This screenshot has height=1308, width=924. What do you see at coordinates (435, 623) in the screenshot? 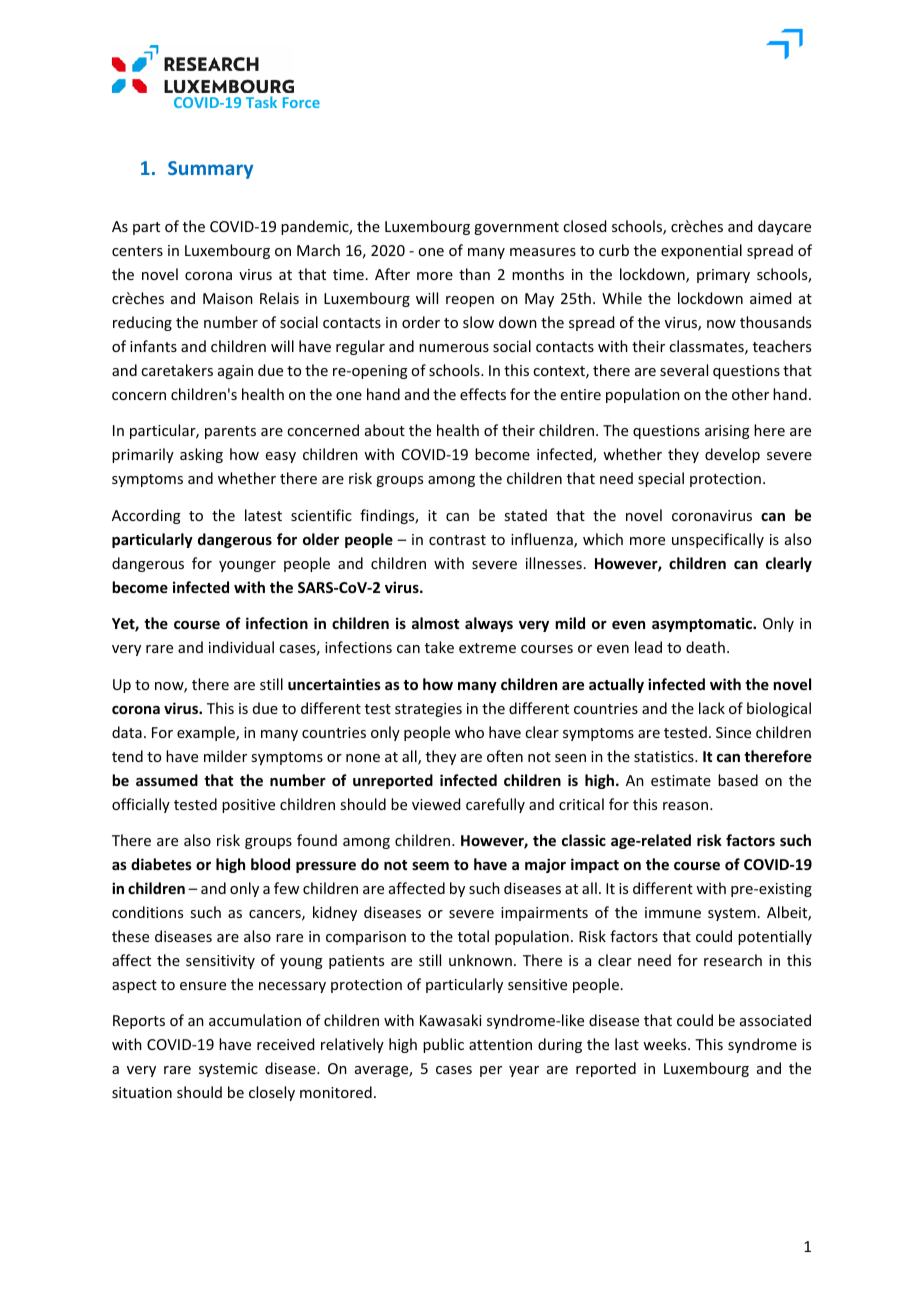
I see `almost` at bounding box center [435, 623].
